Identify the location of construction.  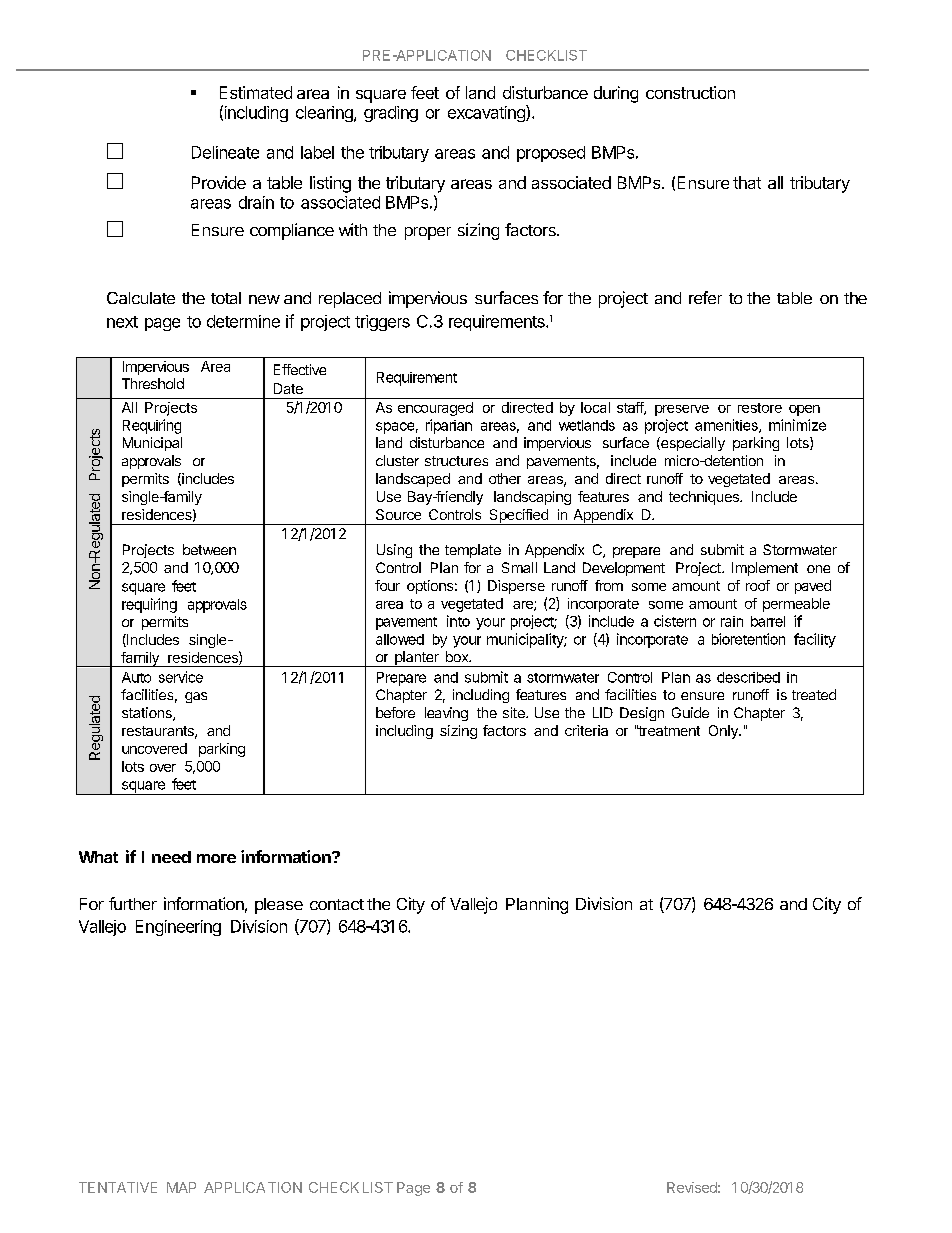
(690, 92).
